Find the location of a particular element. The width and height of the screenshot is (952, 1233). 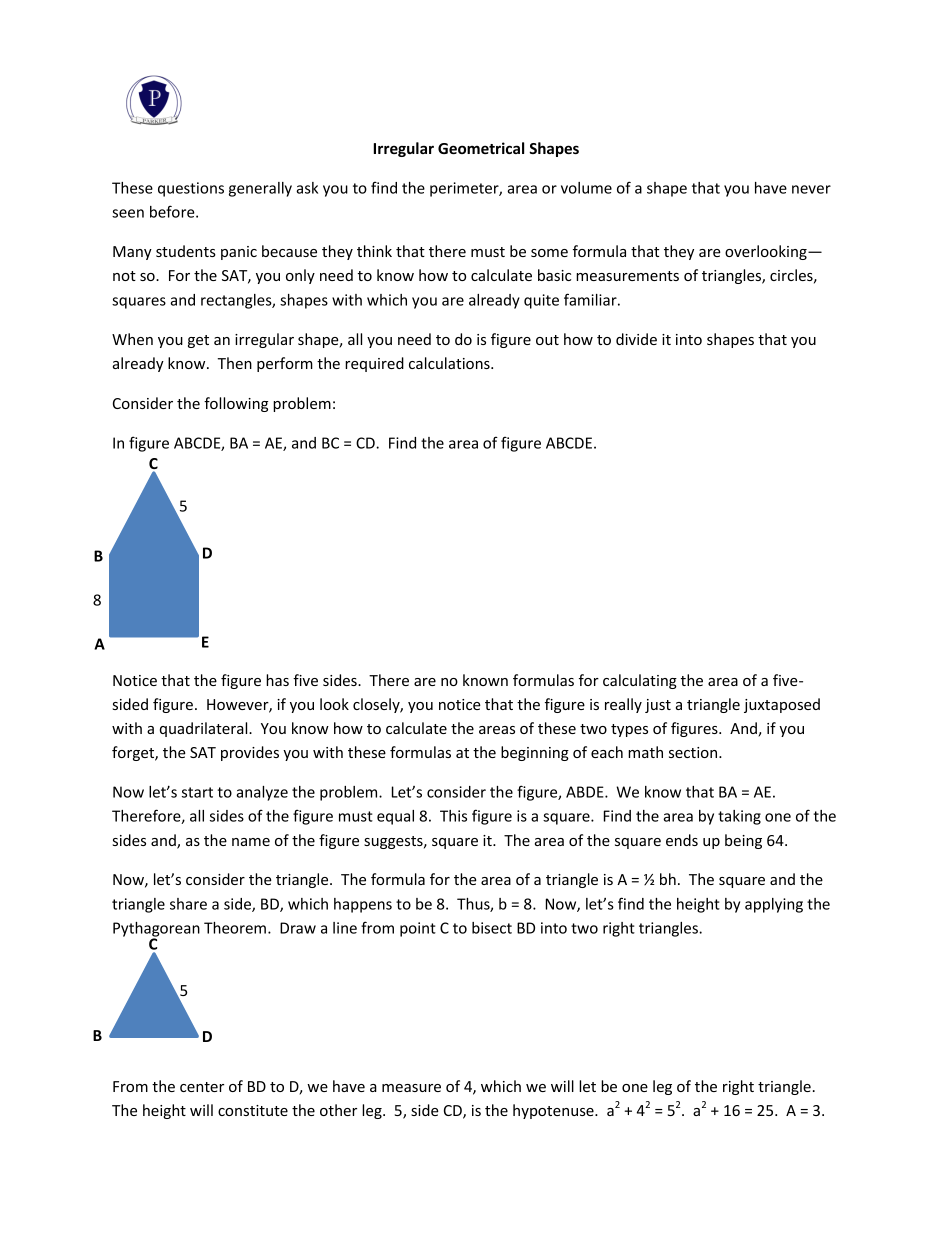

questions is located at coordinates (191, 189).
